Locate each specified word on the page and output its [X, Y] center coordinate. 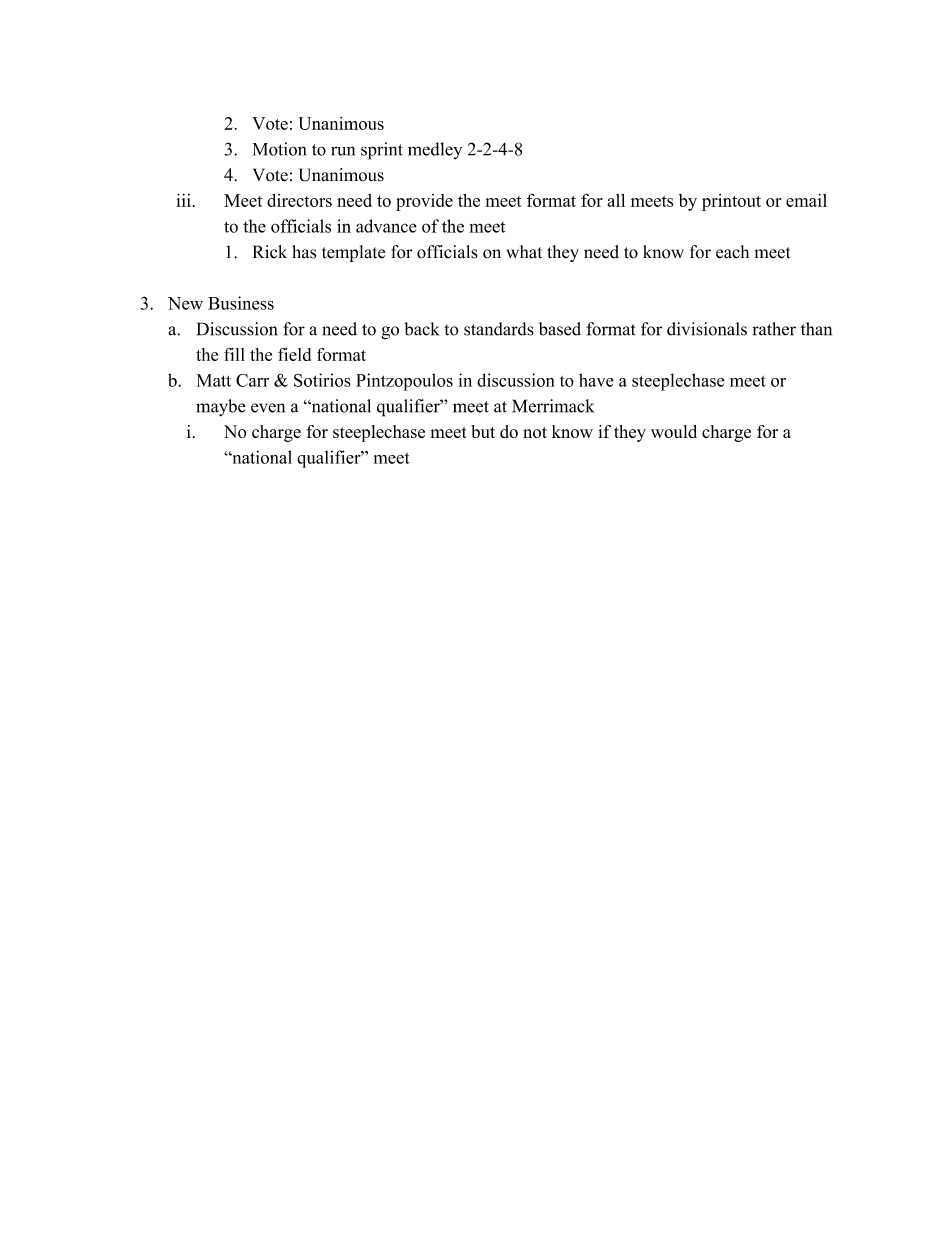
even [268, 408]
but [483, 431]
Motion [280, 149]
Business [241, 303]
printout [731, 202]
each [732, 252]
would [674, 431]
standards [499, 329]
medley [435, 150]
